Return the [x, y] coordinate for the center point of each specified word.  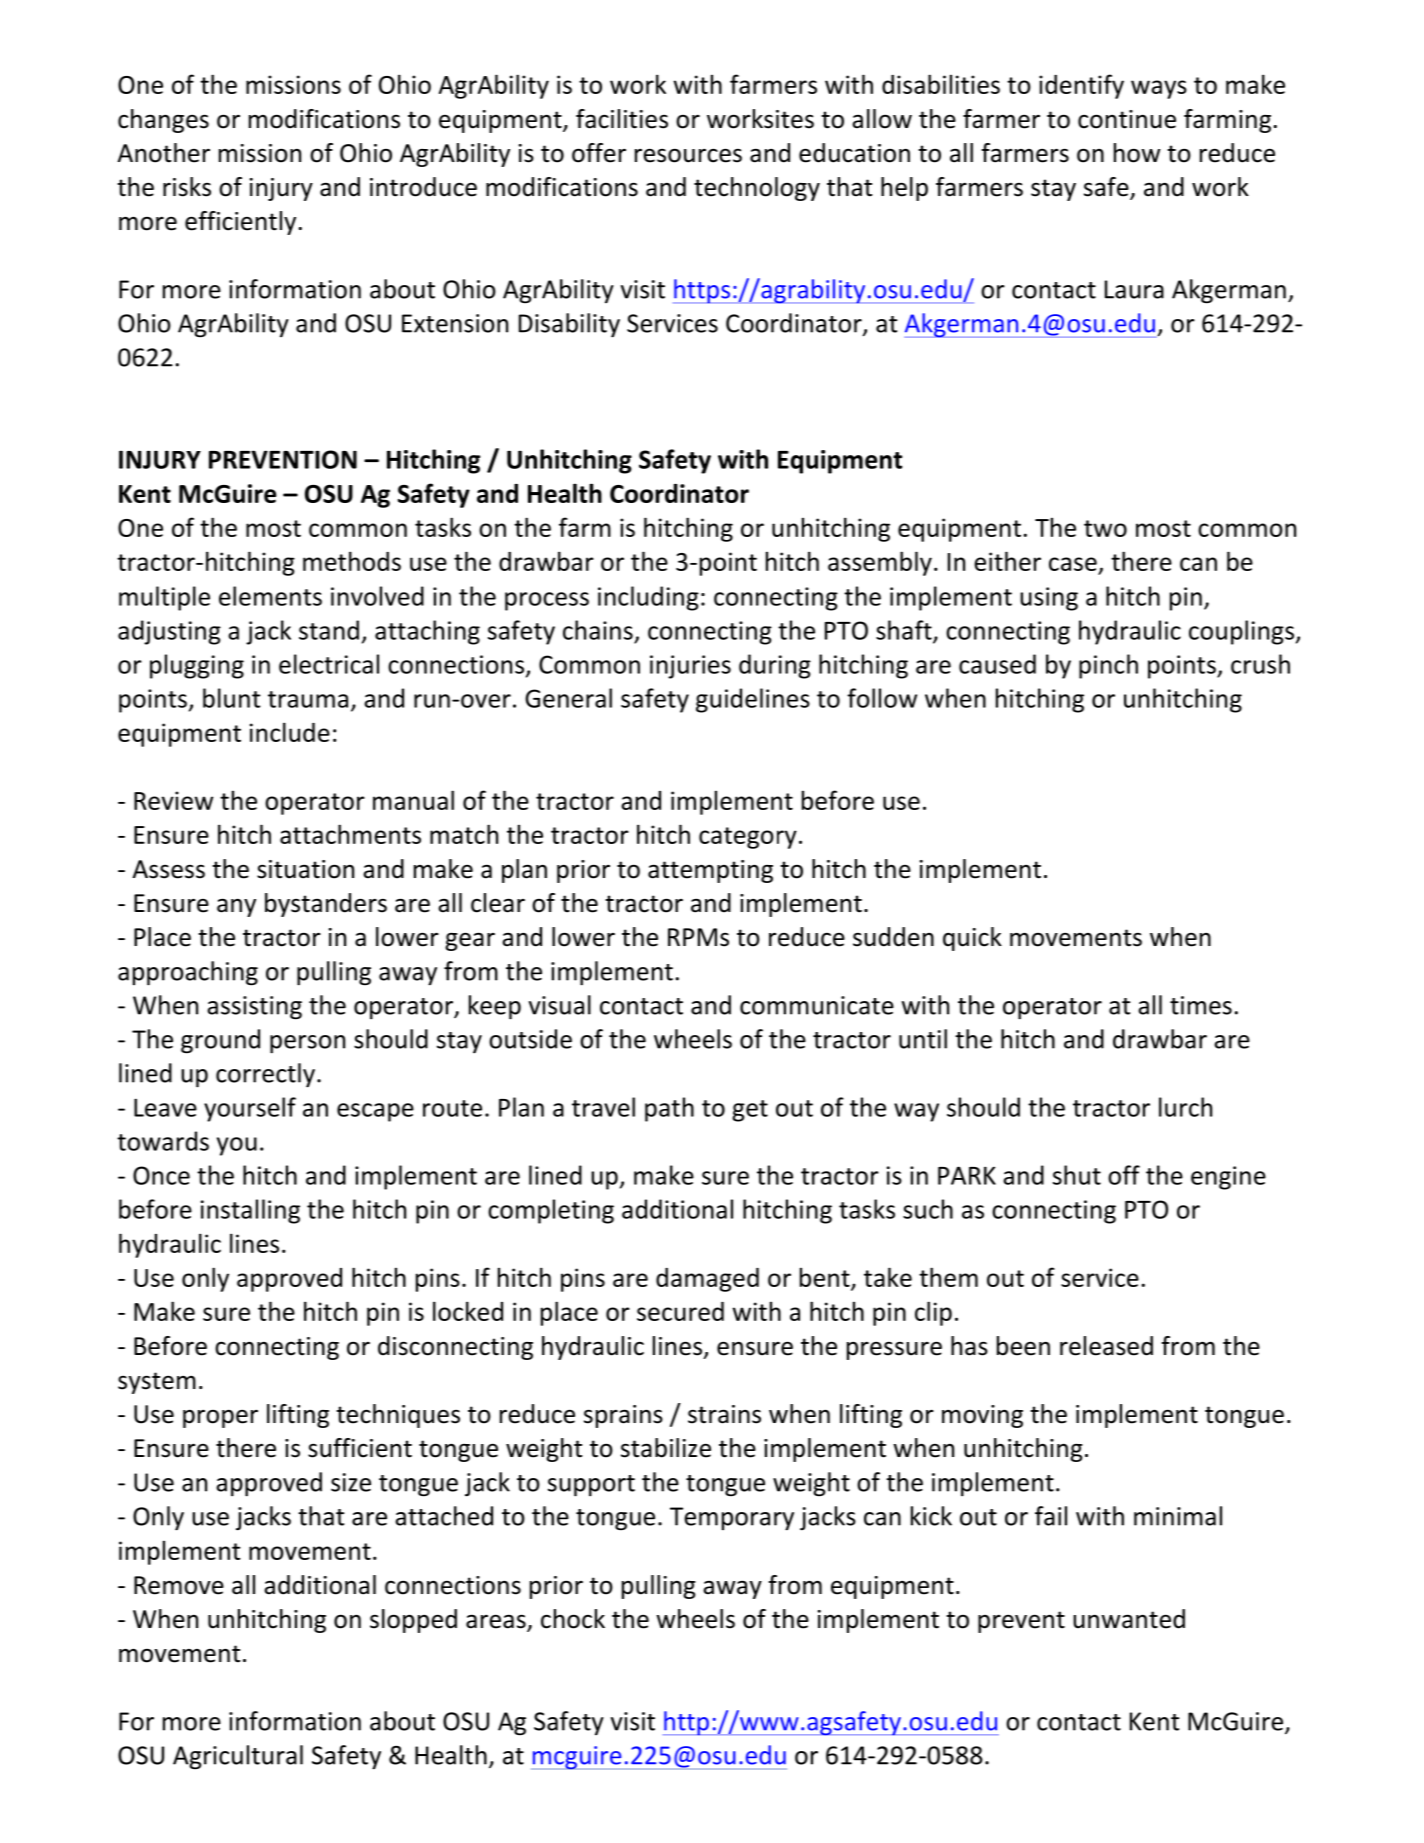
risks [187, 187]
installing [250, 1211]
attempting [710, 871]
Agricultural [238, 1757]
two [1105, 528]
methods [352, 561]
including [648, 598]
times [1201, 1005]
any [236, 907]
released [1106, 1346]
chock [573, 1619]
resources [688, 155]
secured [680, 1311]
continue [1127, 119]
